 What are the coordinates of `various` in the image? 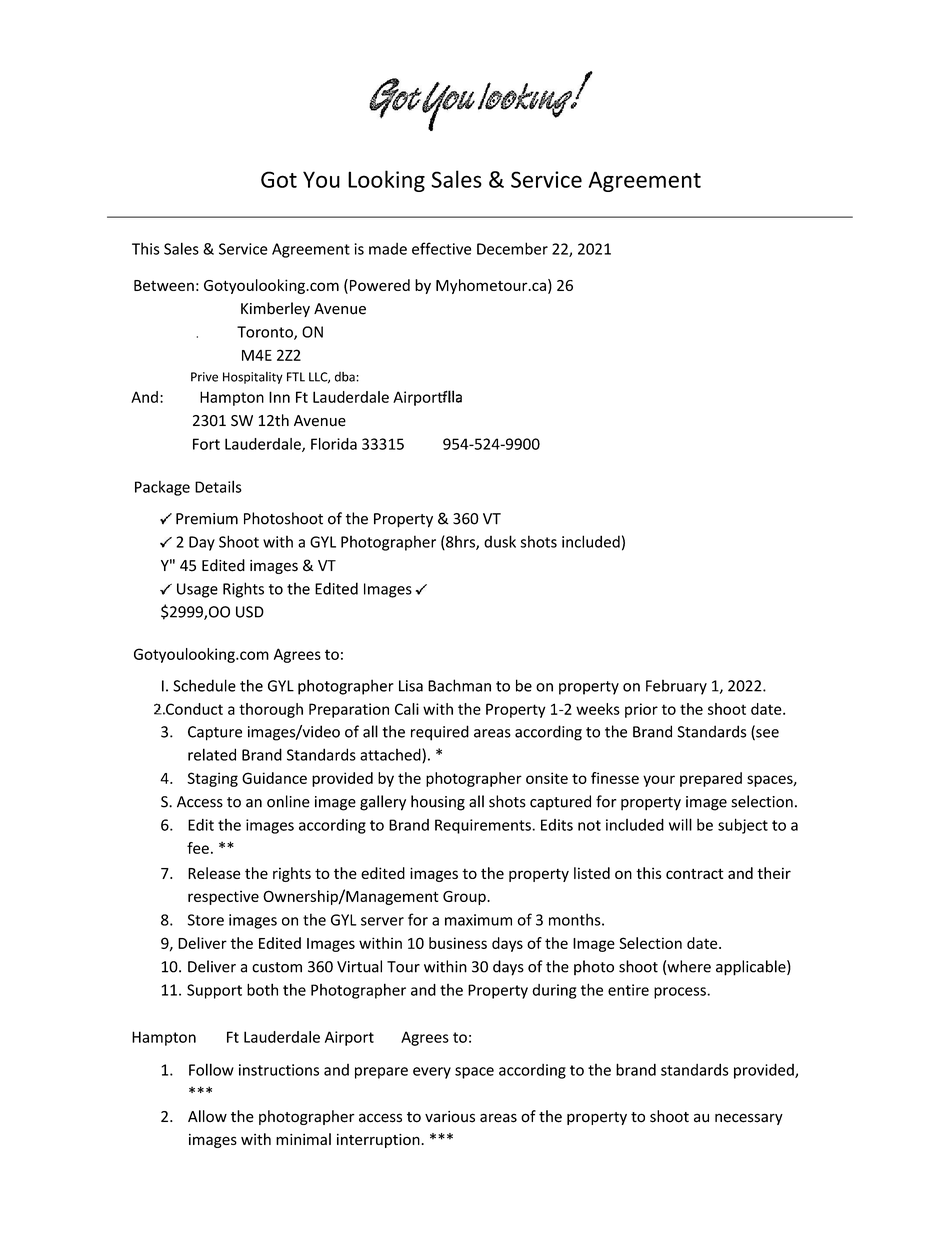 It's located at (450, 1117).
